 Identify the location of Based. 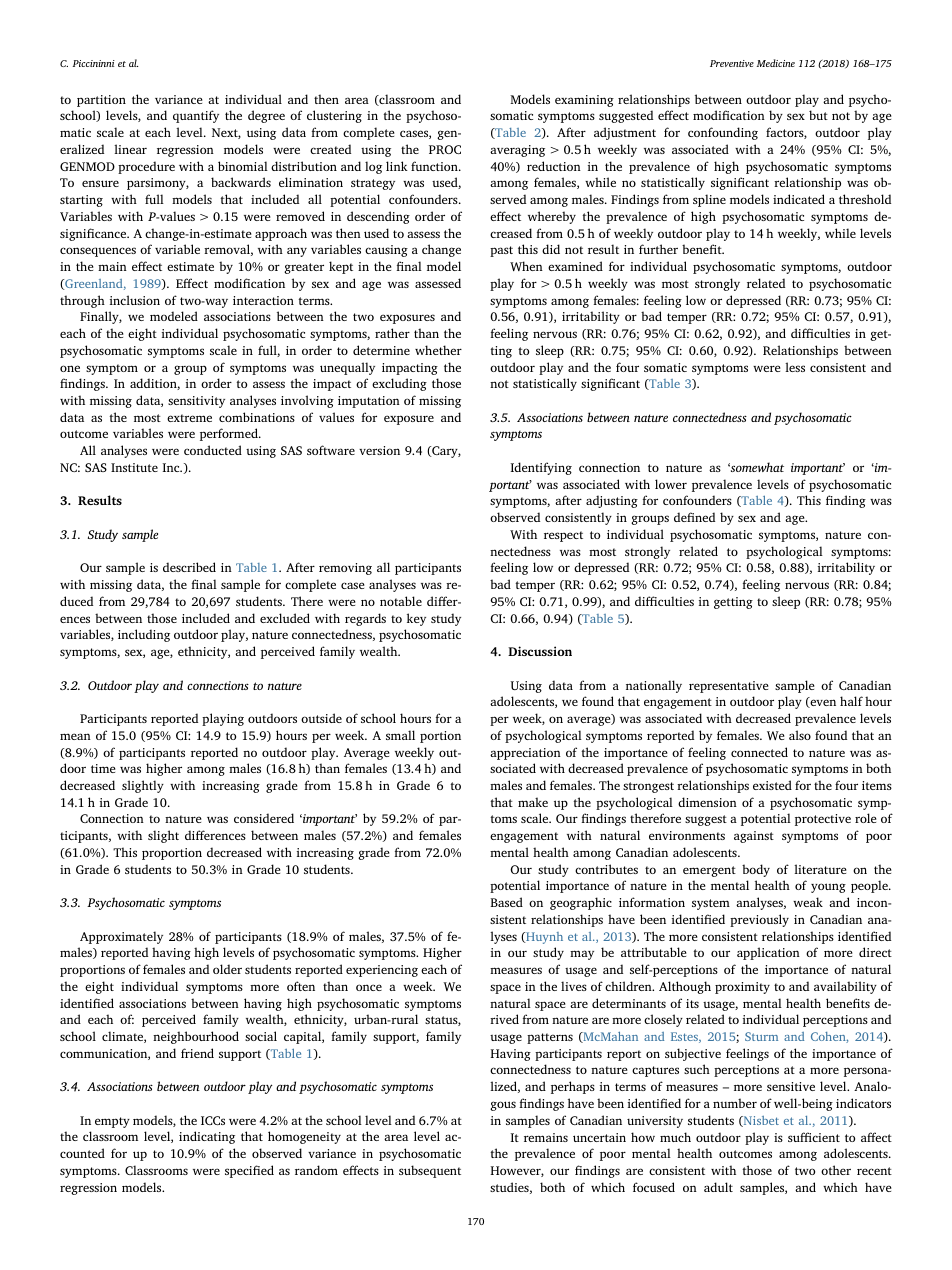
(507, 902).
